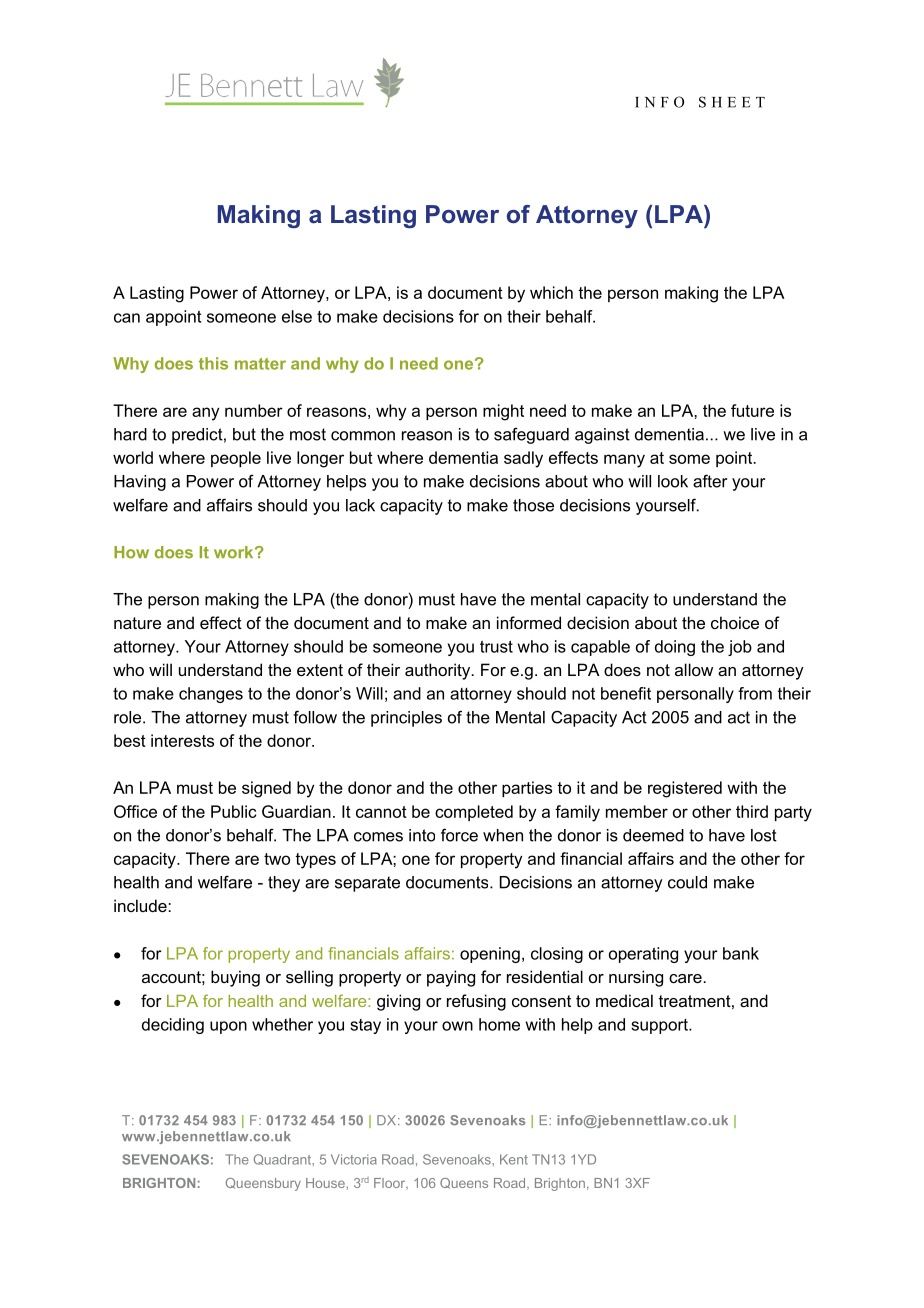 This document has width=924, height=1308. What do you see at coordinates (297, 316) in the document?
I see `else` at bounding box center [297, 316].
